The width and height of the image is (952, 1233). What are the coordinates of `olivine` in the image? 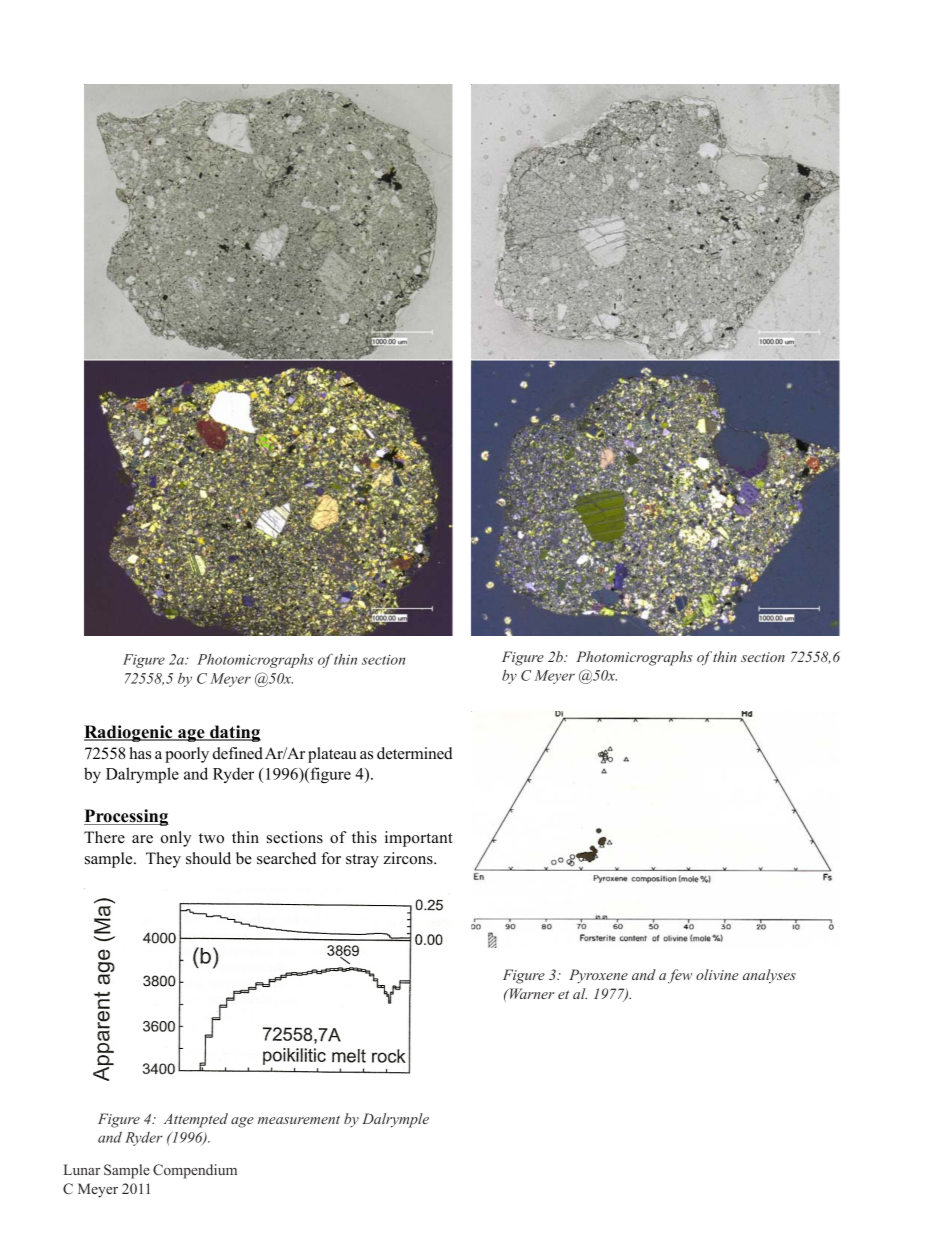 It's located at (717, 974).
